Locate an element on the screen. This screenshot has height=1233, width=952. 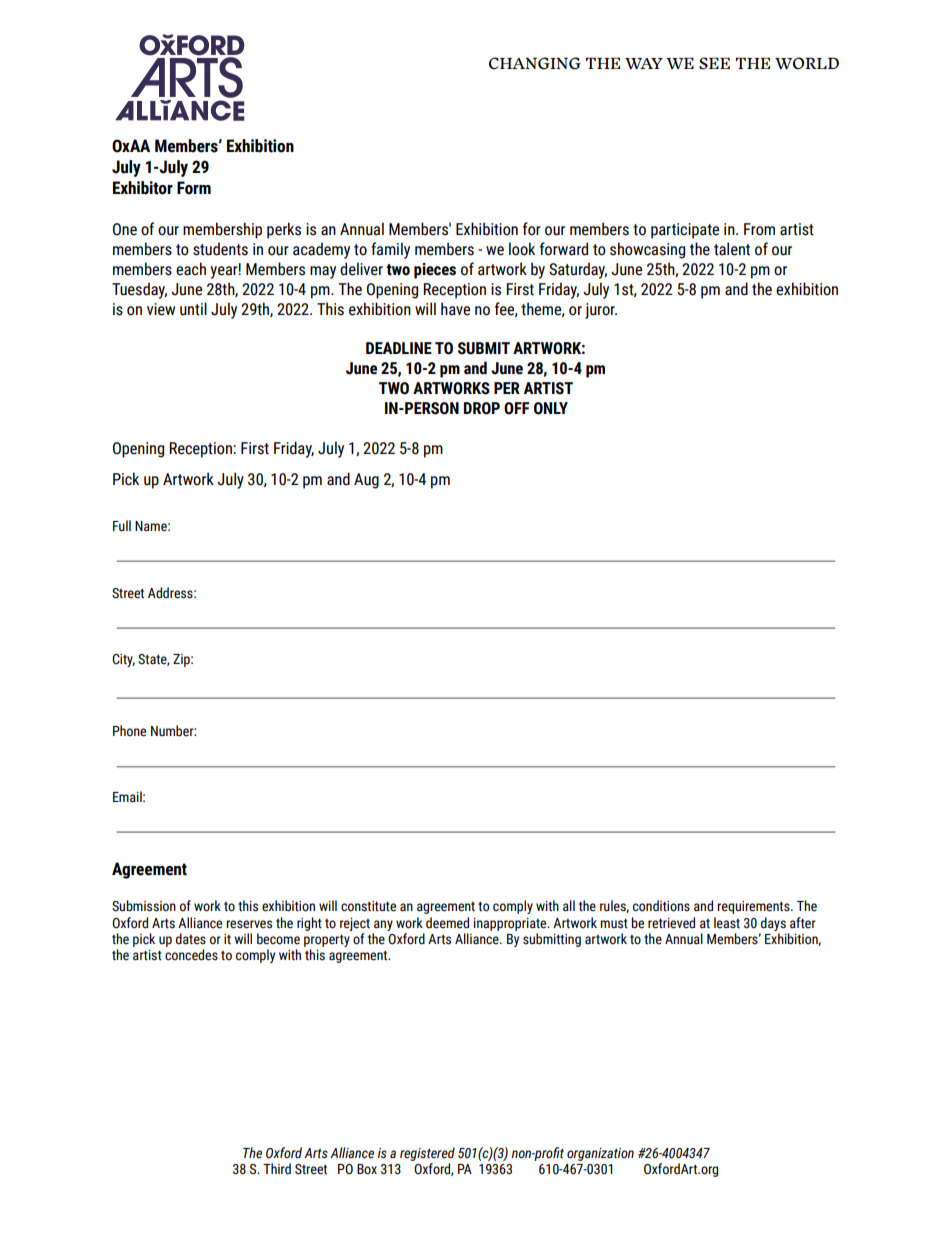
until is located at coordinates (193, 309).
